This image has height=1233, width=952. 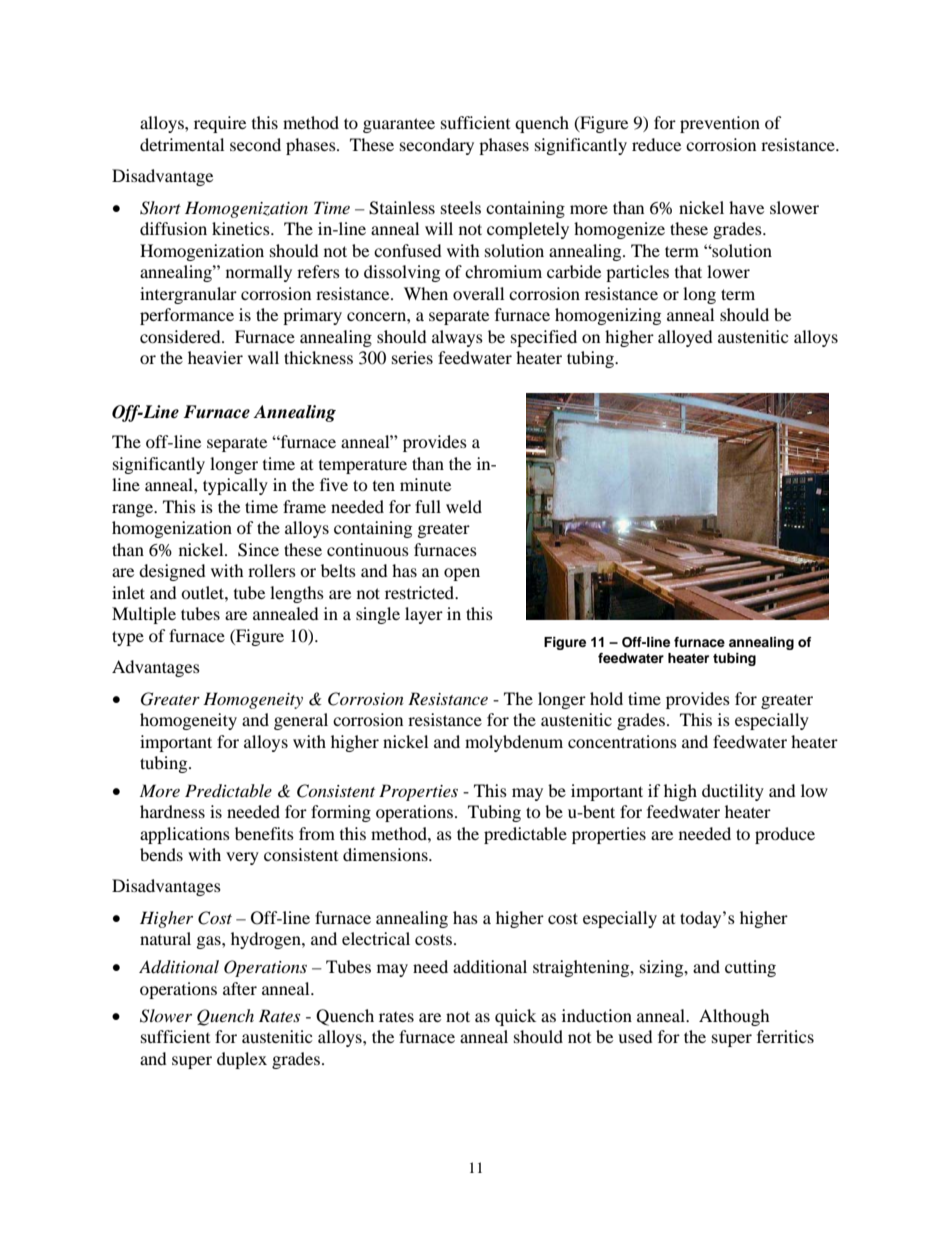 What do you see at coordinates (720, 124) in the image?
I see `prevention` at bounding box center [720, 124].
